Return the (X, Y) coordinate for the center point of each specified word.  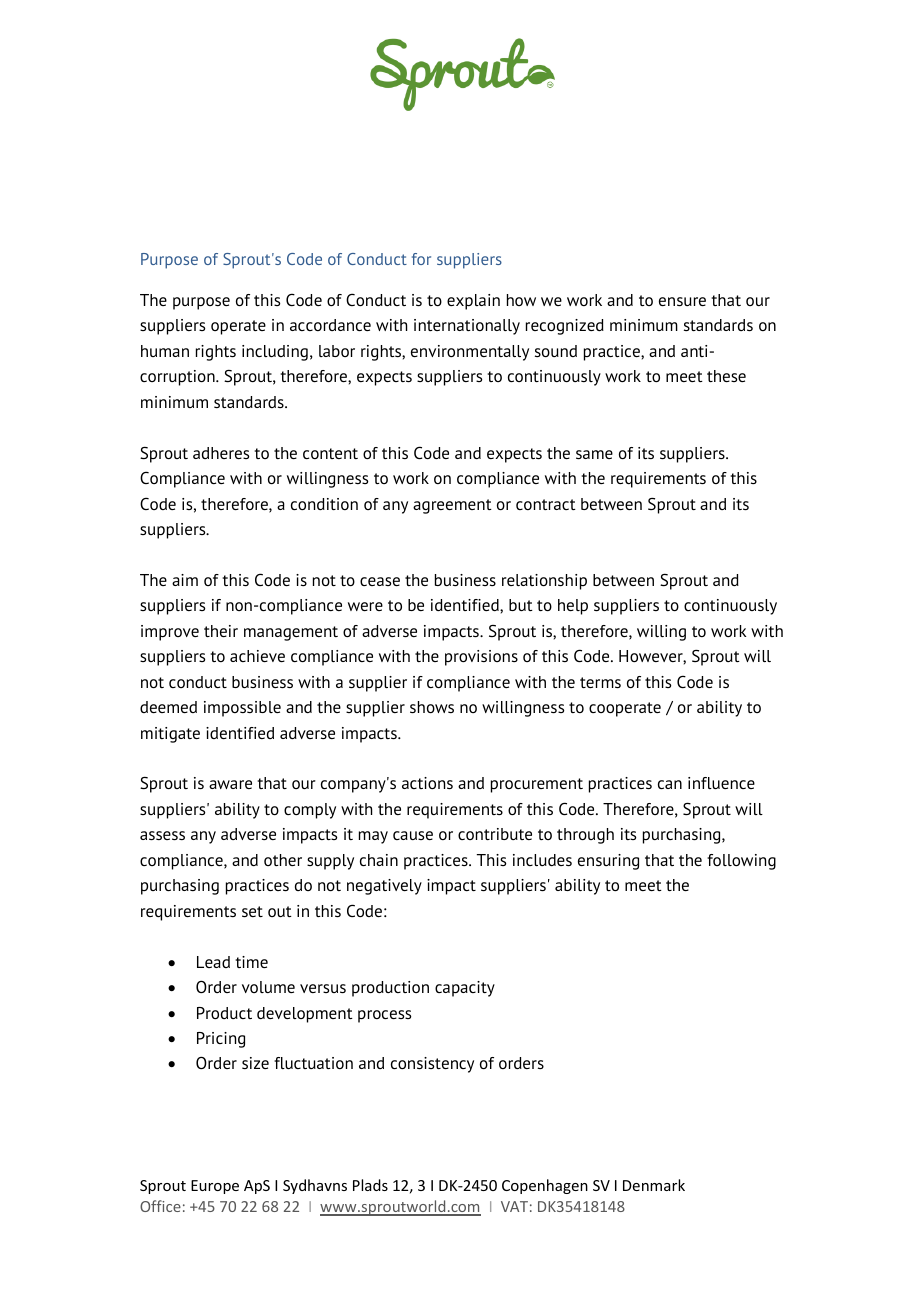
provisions (481, 658)
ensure (682, 301)
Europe (215, 1187)
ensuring (608, 862)
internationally (467, 327)
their (221, 631)
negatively (384, 887)
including (275, 353)
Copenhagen (545, 1186)
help (573, 607)
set (252, 911)
